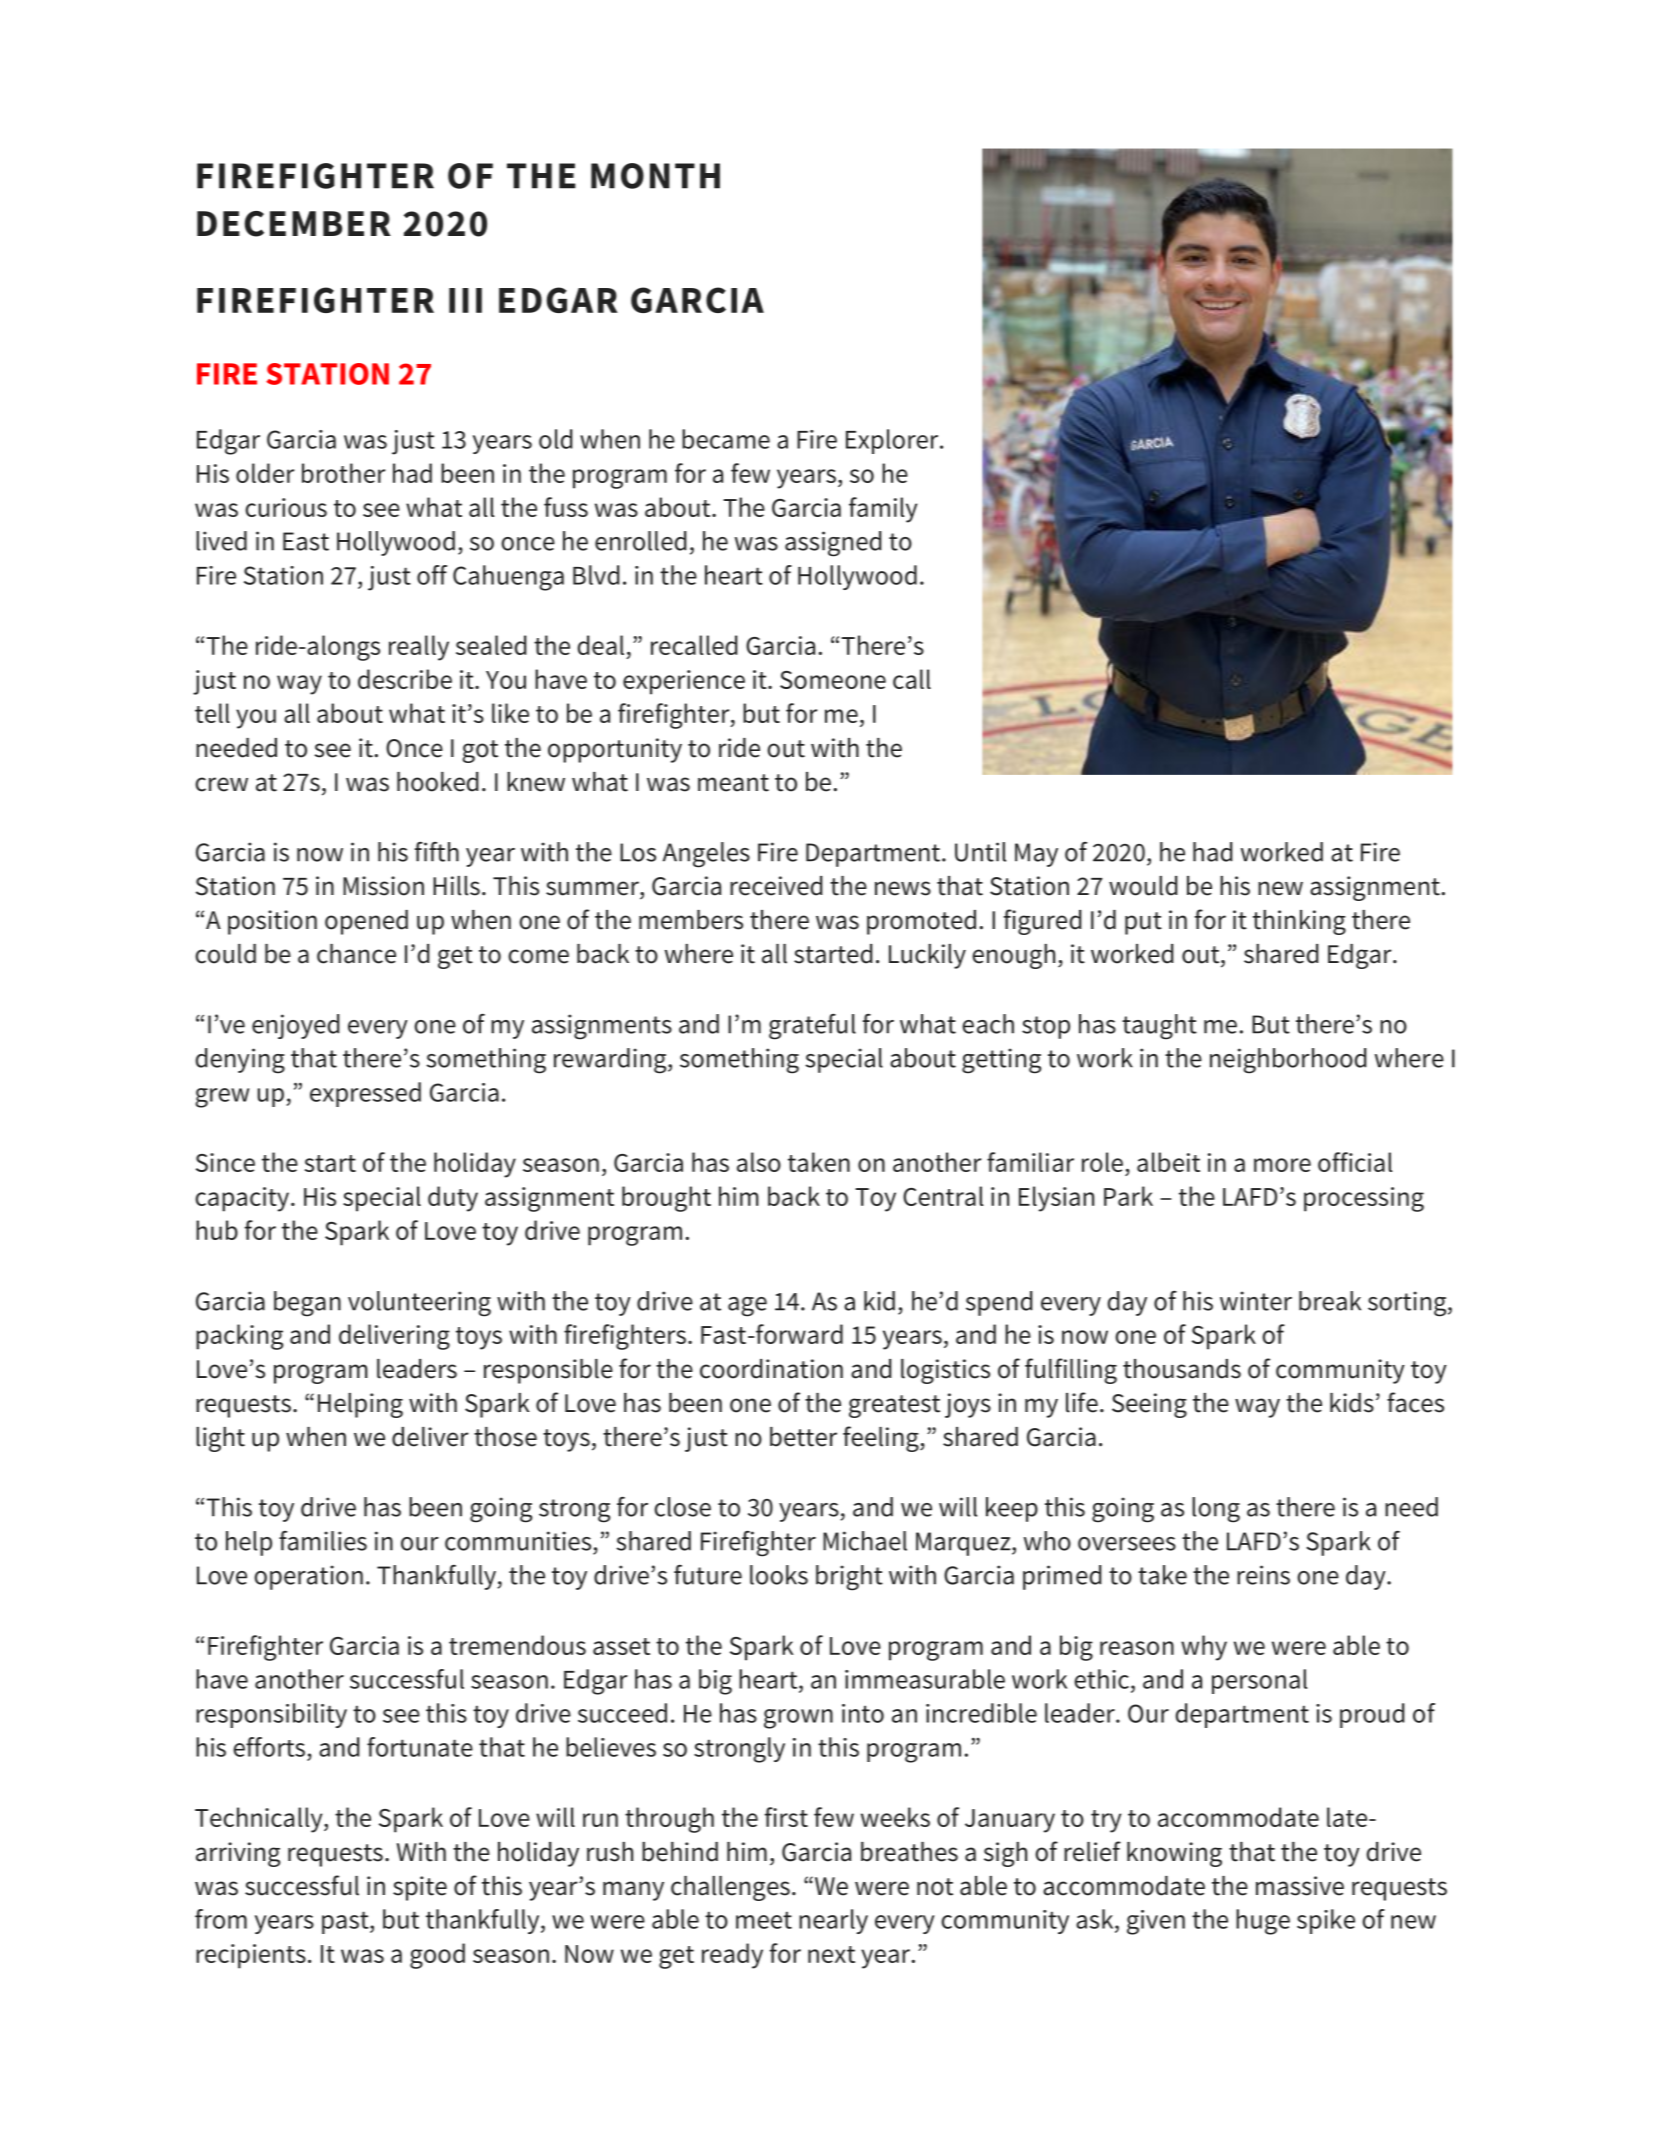 The height and width of the image is (2139, 1653). Describe the element at coordinates (1263, 1575) in the image. I see `reins` at that location.
